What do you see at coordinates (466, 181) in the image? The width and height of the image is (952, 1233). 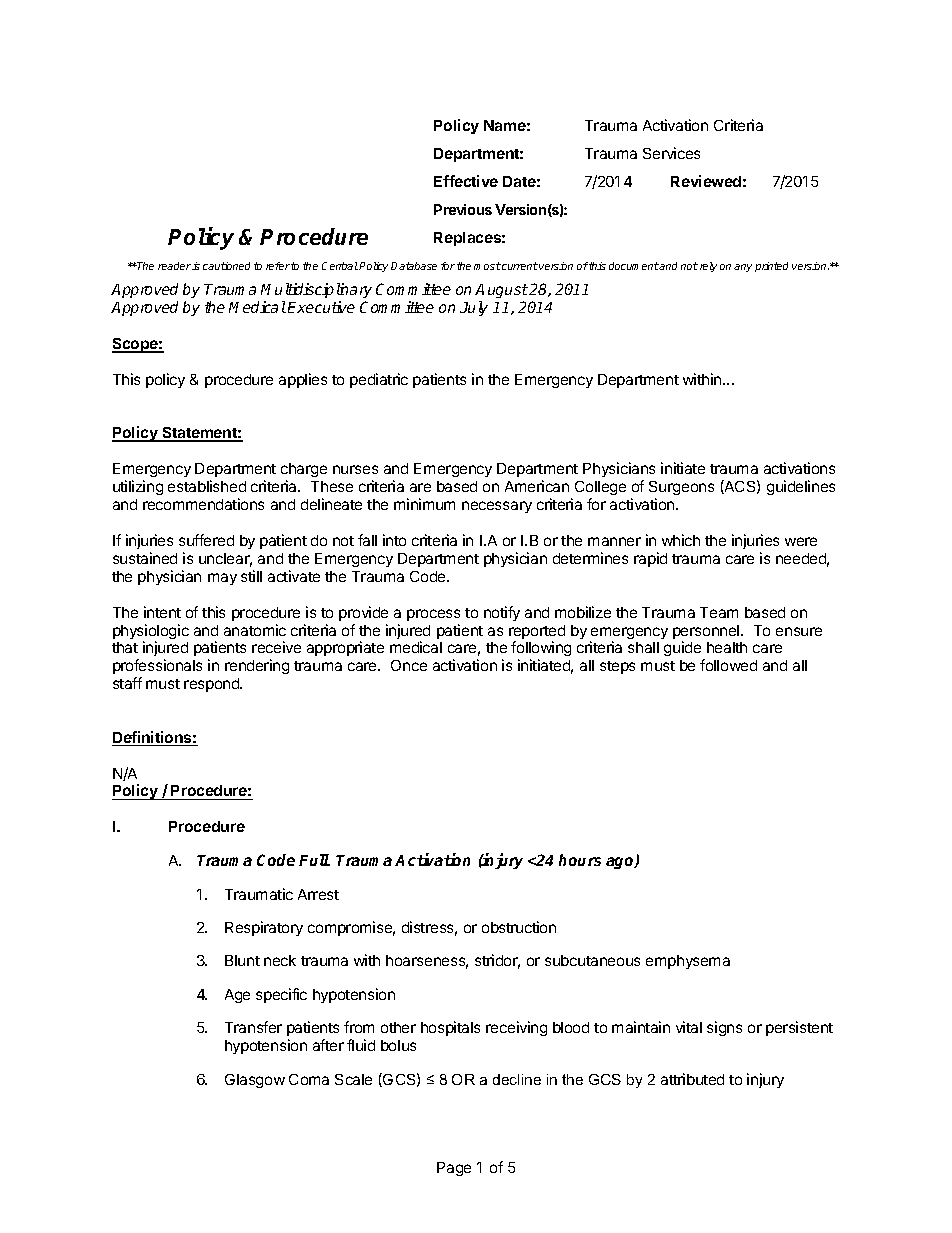 I see `Effective` at bounding box center [466, 181].
